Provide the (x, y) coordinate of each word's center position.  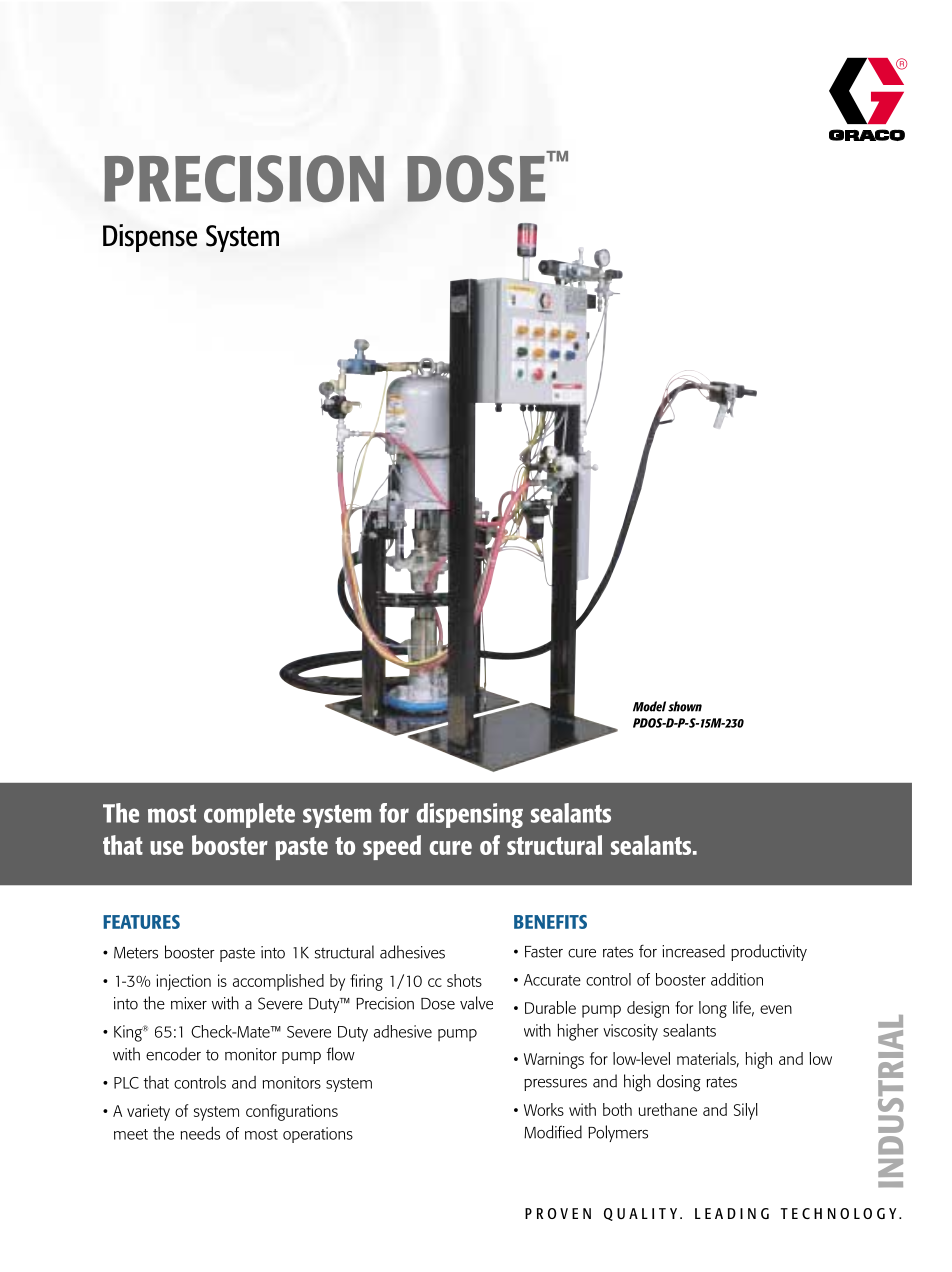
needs (200, 1133)
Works (544, 1109)
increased (693, 951)
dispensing (470, 815)
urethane (668, 1109)
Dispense (150, 238)
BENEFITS (550, 922)
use (166, 848)
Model (649, 706)
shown (685, 706)
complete (249, 815)
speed (392, 847)
